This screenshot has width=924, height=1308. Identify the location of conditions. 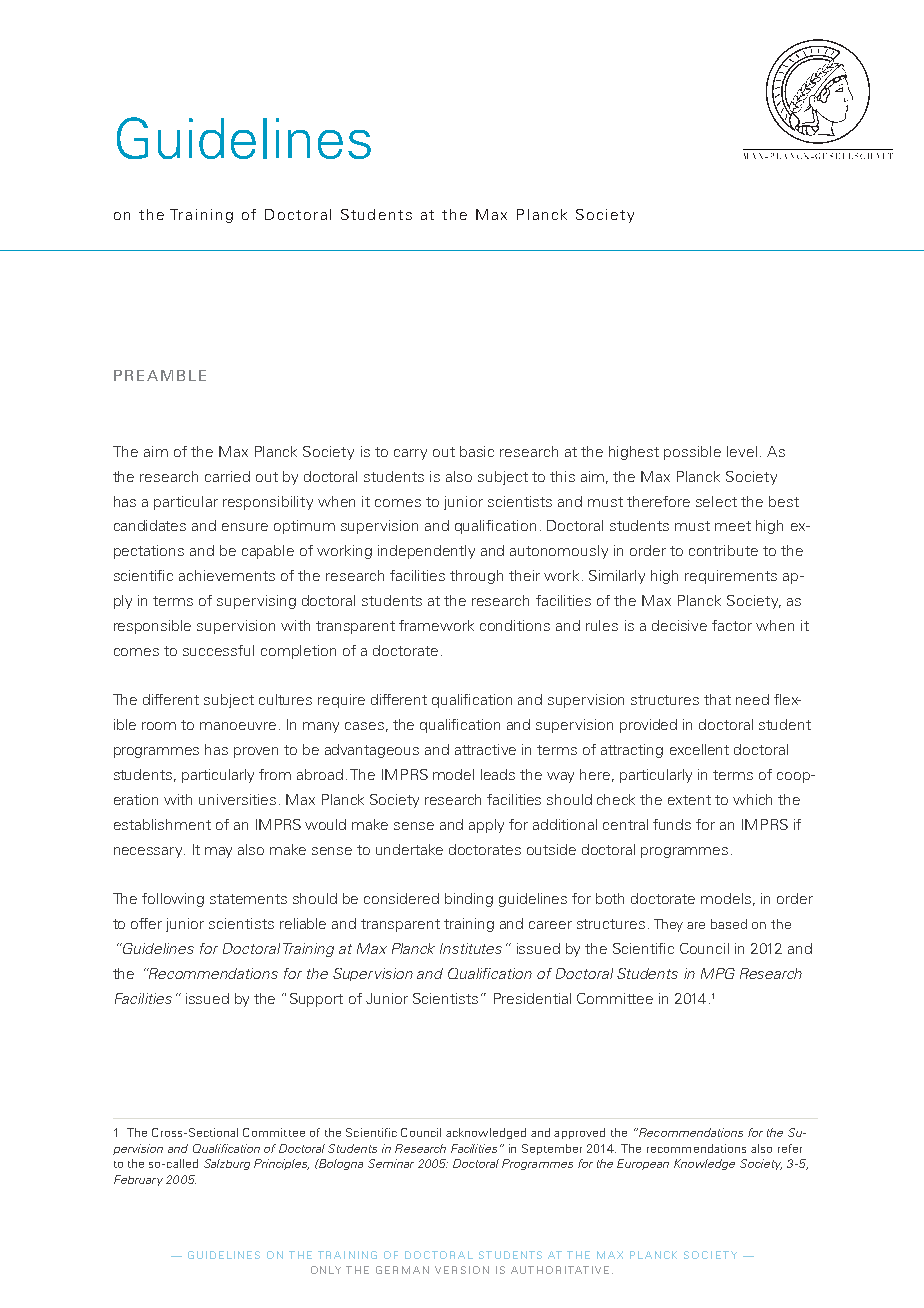
(515, 625).
